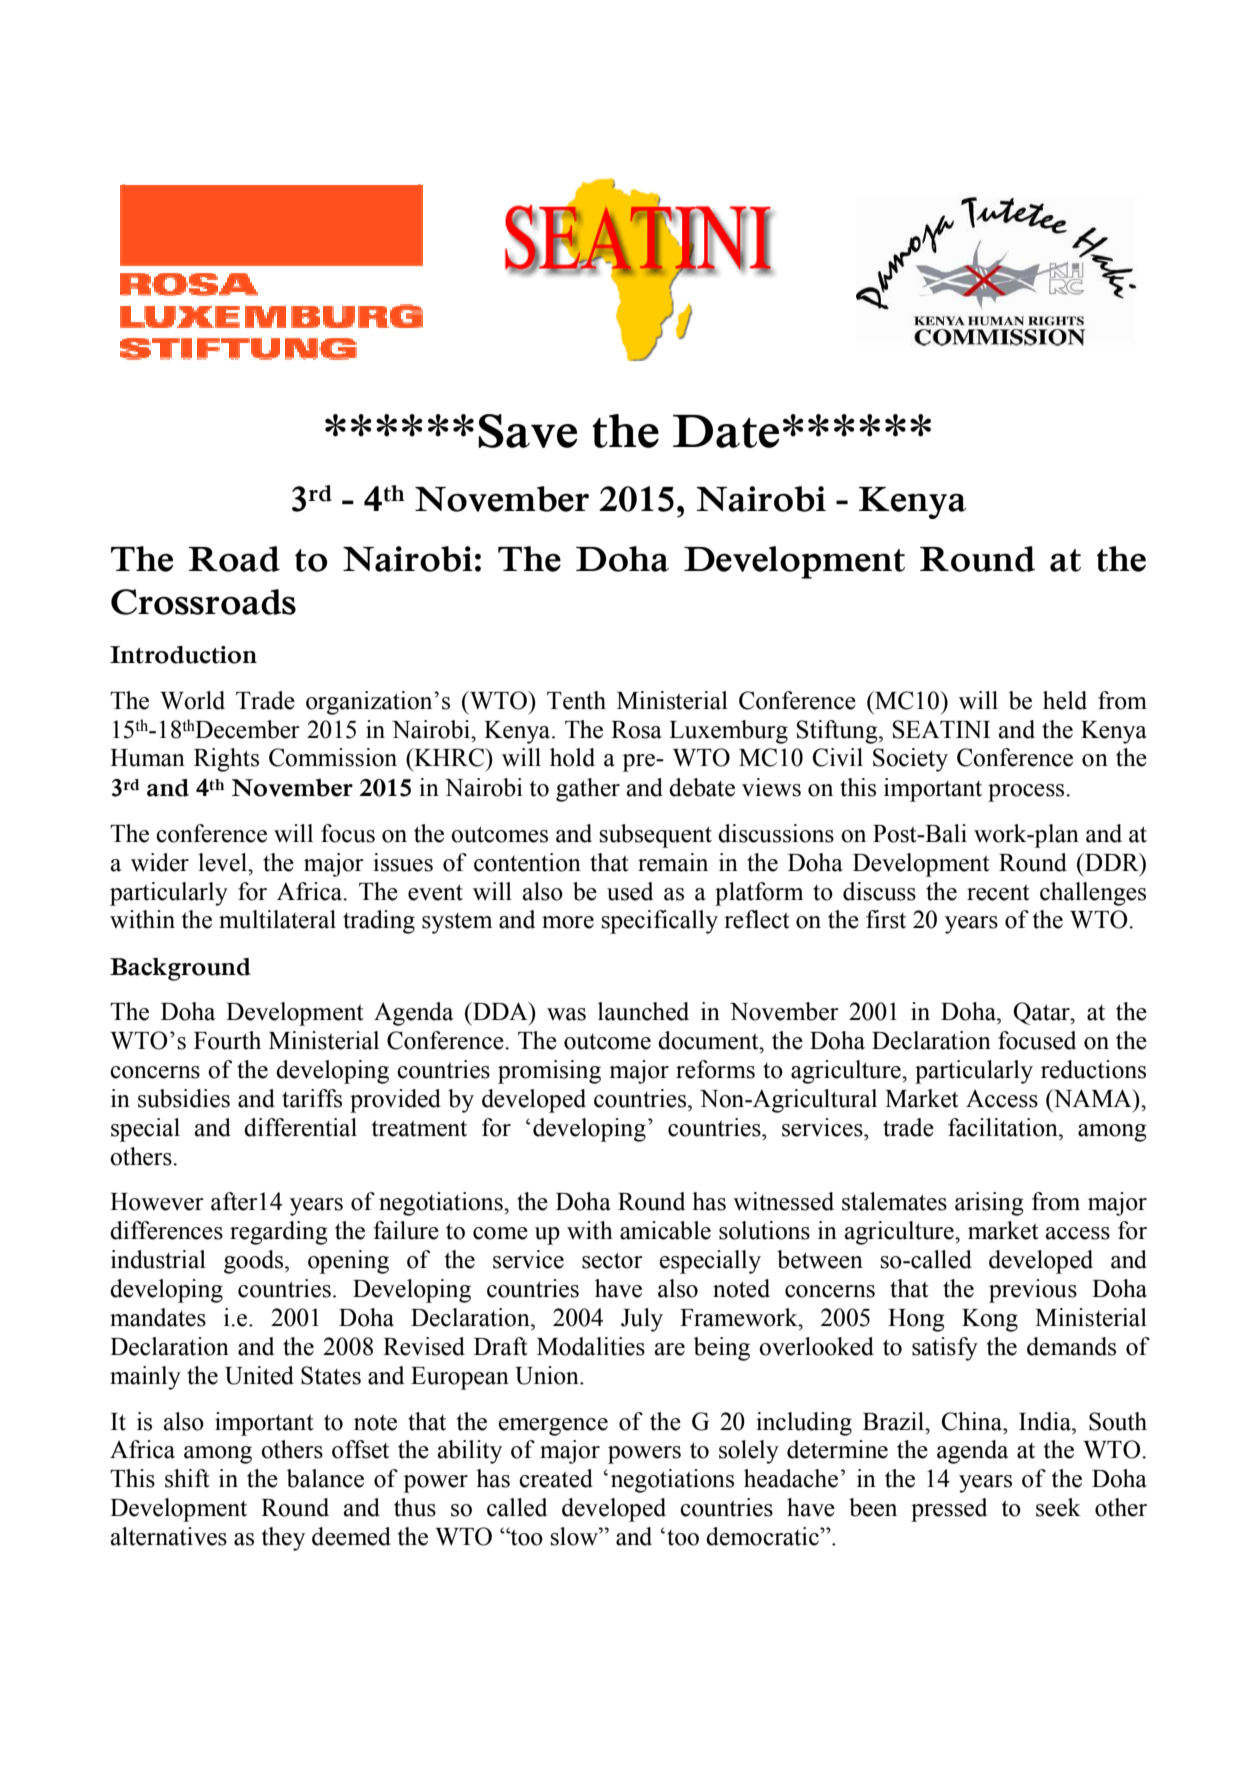 The width and height of the image is (1247, 1765). What do you see at coordinates (227, 1040) in the image?
I see `Fourth` at bounding box center [227, 1040].
